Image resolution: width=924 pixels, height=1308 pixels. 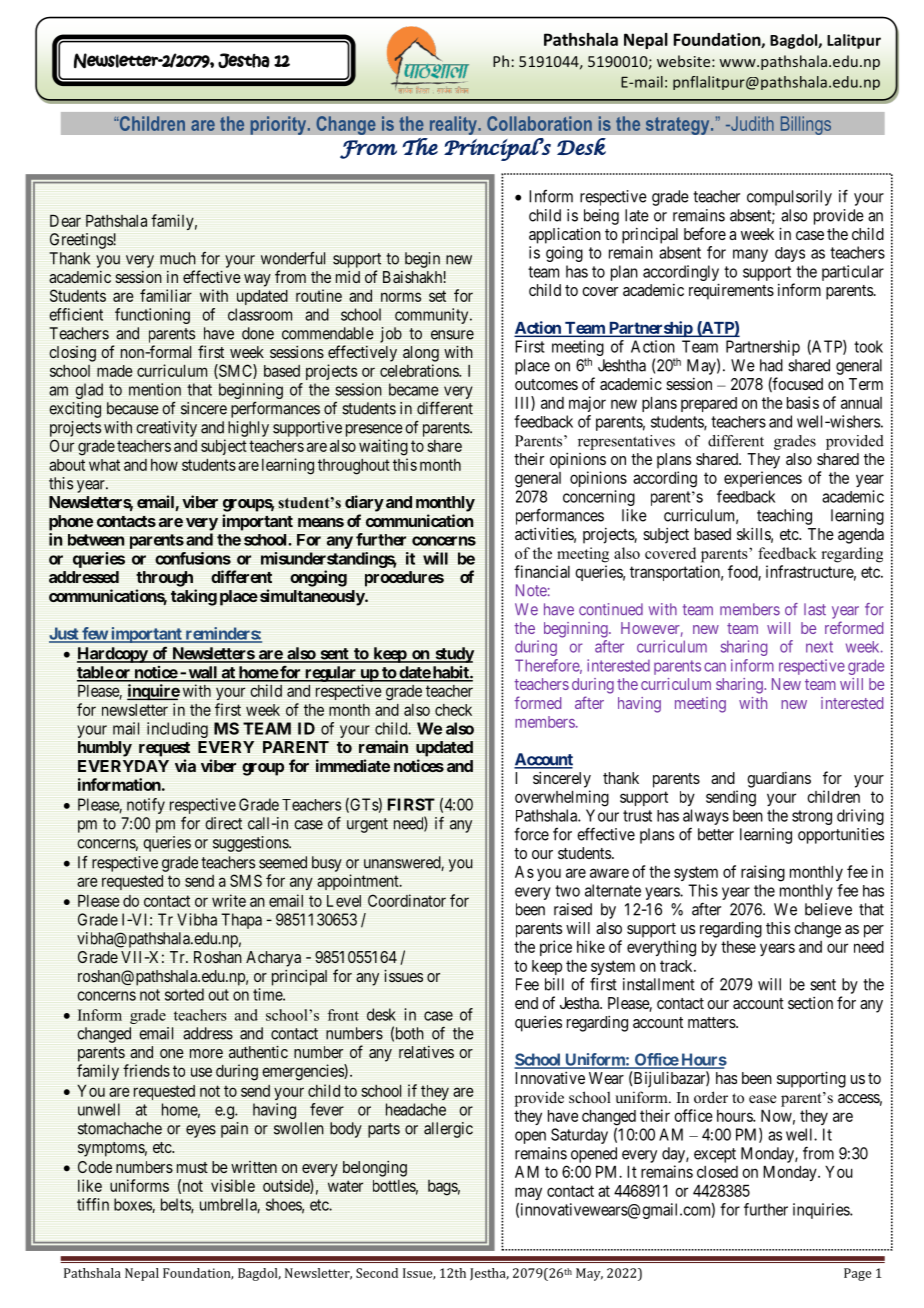 I want to click on check, so click(x=453, y=710).
